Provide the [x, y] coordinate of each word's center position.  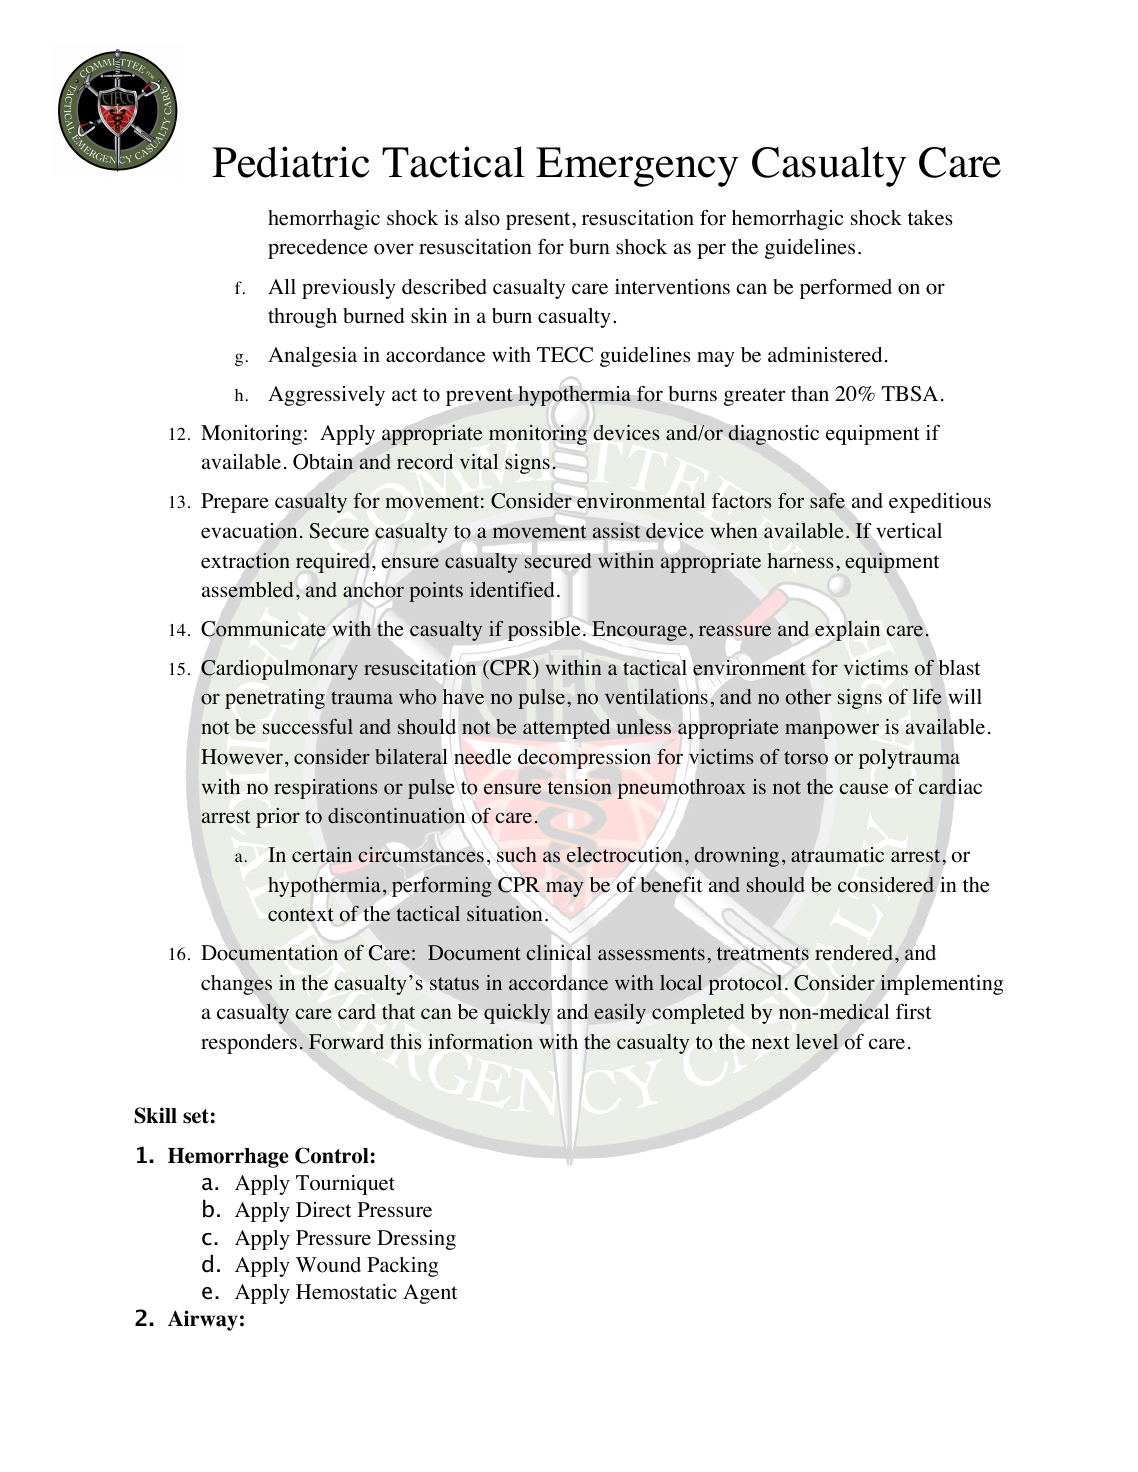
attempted [567, 729]
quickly [517, 1014]
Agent [430, 1294]
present [539, 221]
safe [827, 501]
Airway [203, 1320]
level [817, 1042]
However [242, 757]
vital [479, 461]
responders [249, 1044]
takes [930, 218]
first [914, 1011]
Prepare [235, 503]
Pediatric [290, 162]
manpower [832, 731]
